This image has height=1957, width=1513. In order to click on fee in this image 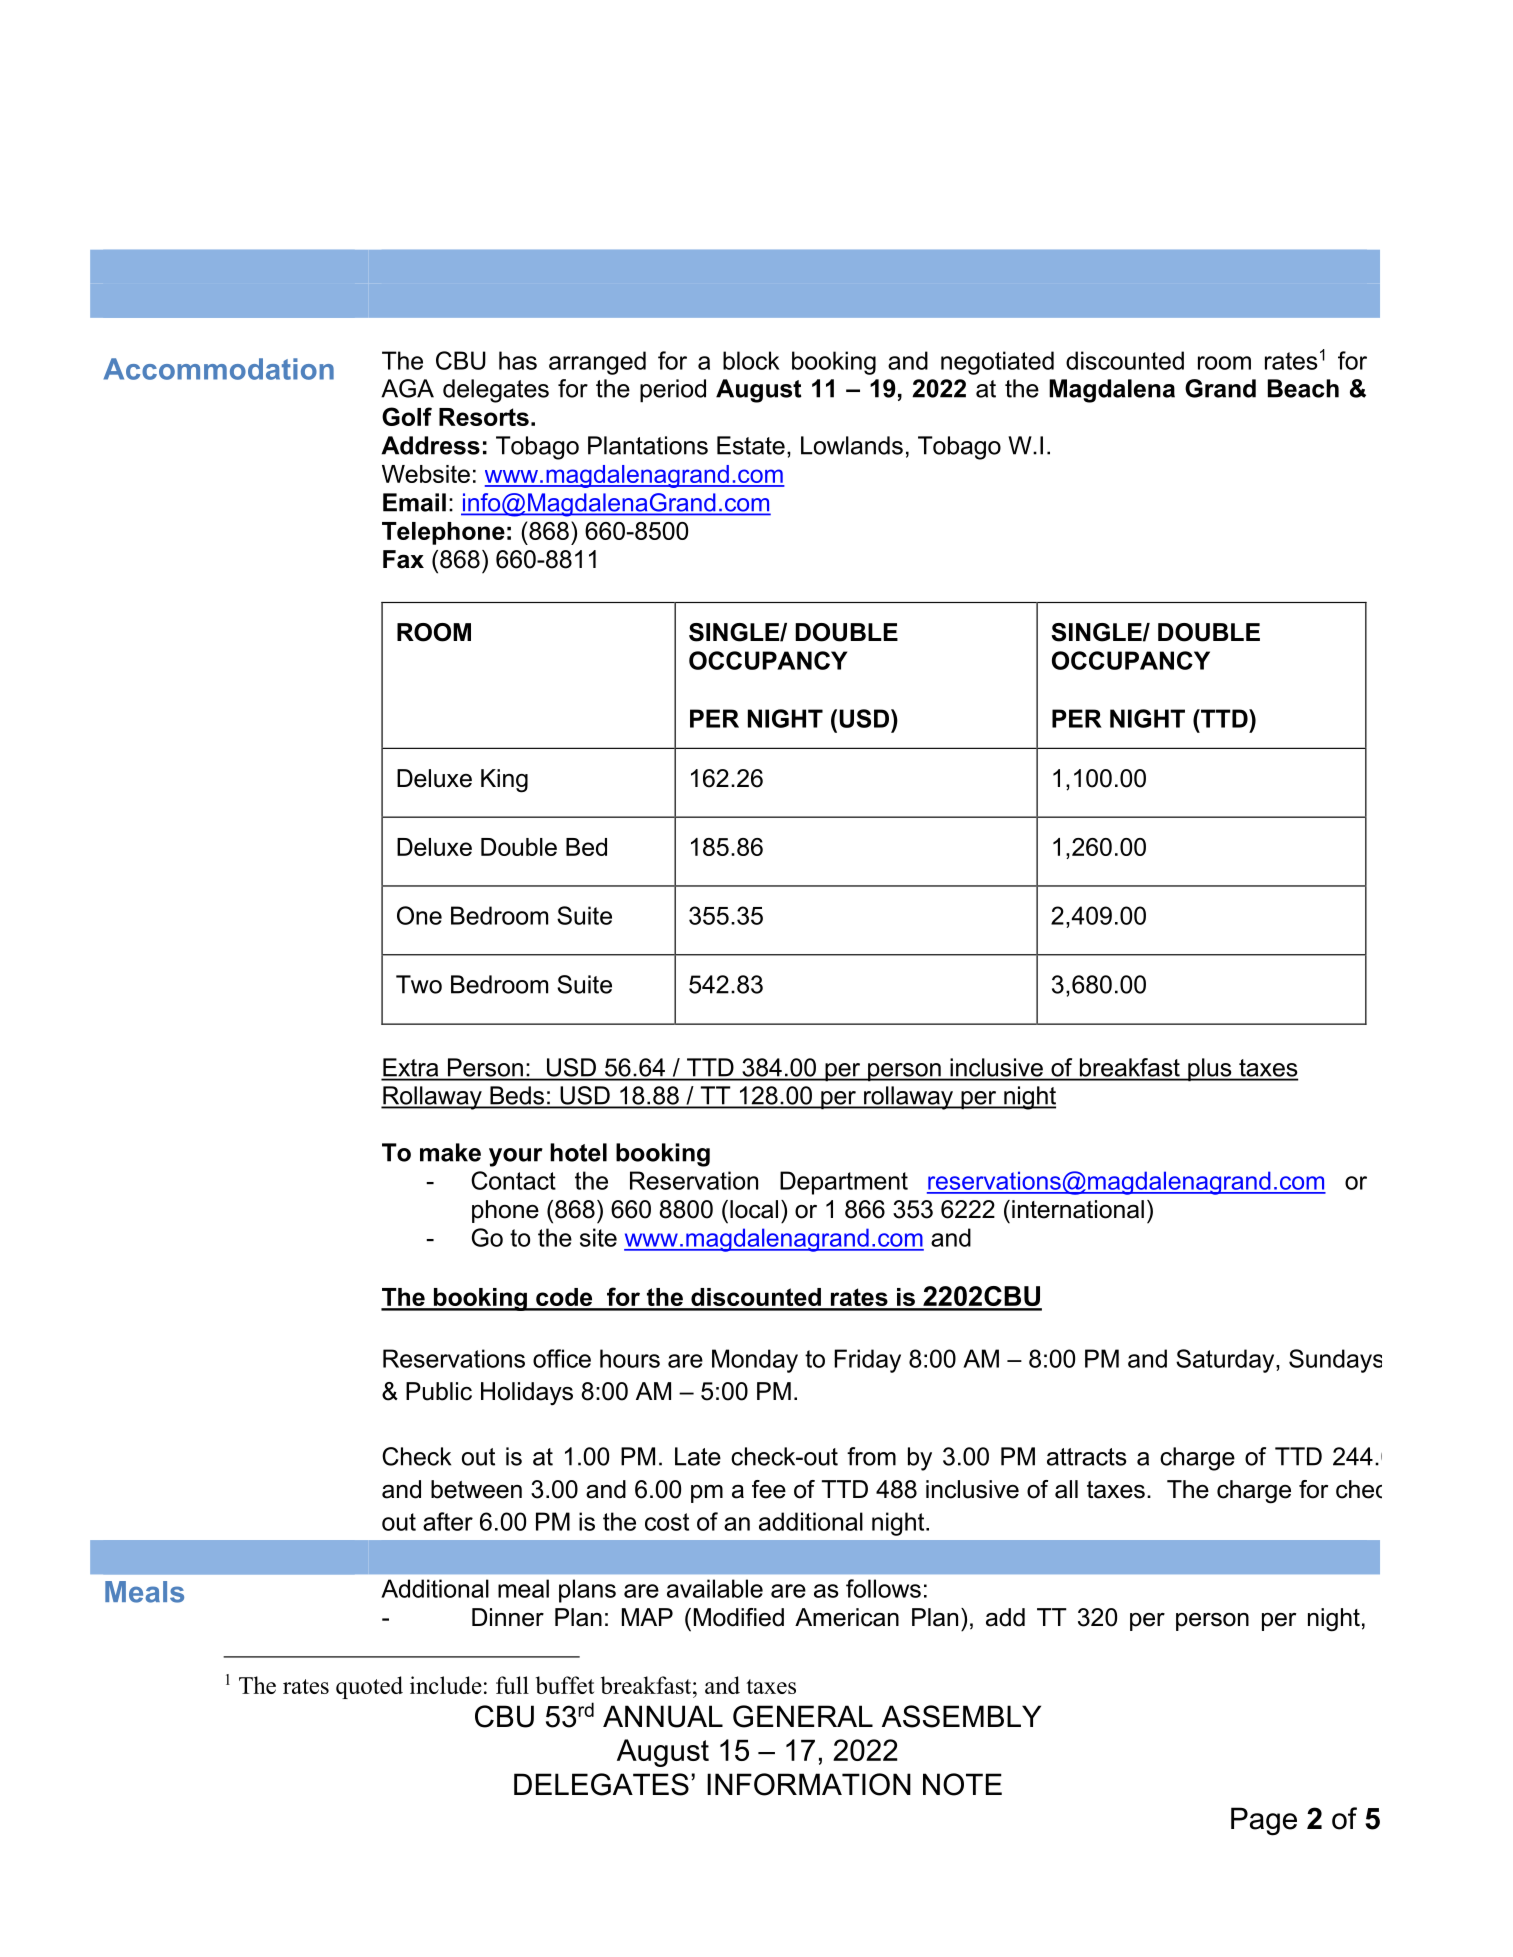, I will do `click(769, 1489)`.
